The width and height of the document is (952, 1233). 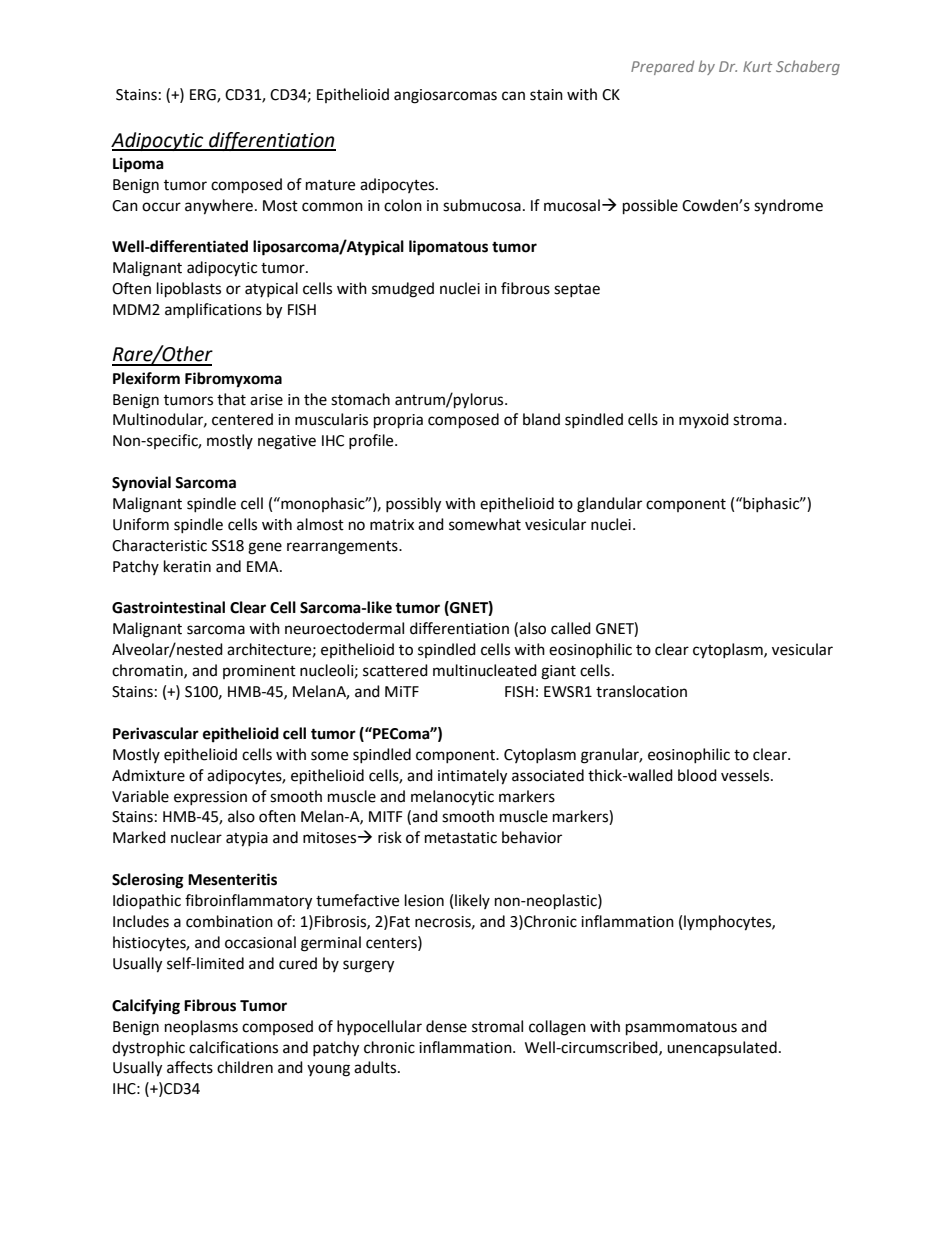 What do you see at coordinates (413, 505) in the document?
I see `possibly` at bounding box center [413, 505].
